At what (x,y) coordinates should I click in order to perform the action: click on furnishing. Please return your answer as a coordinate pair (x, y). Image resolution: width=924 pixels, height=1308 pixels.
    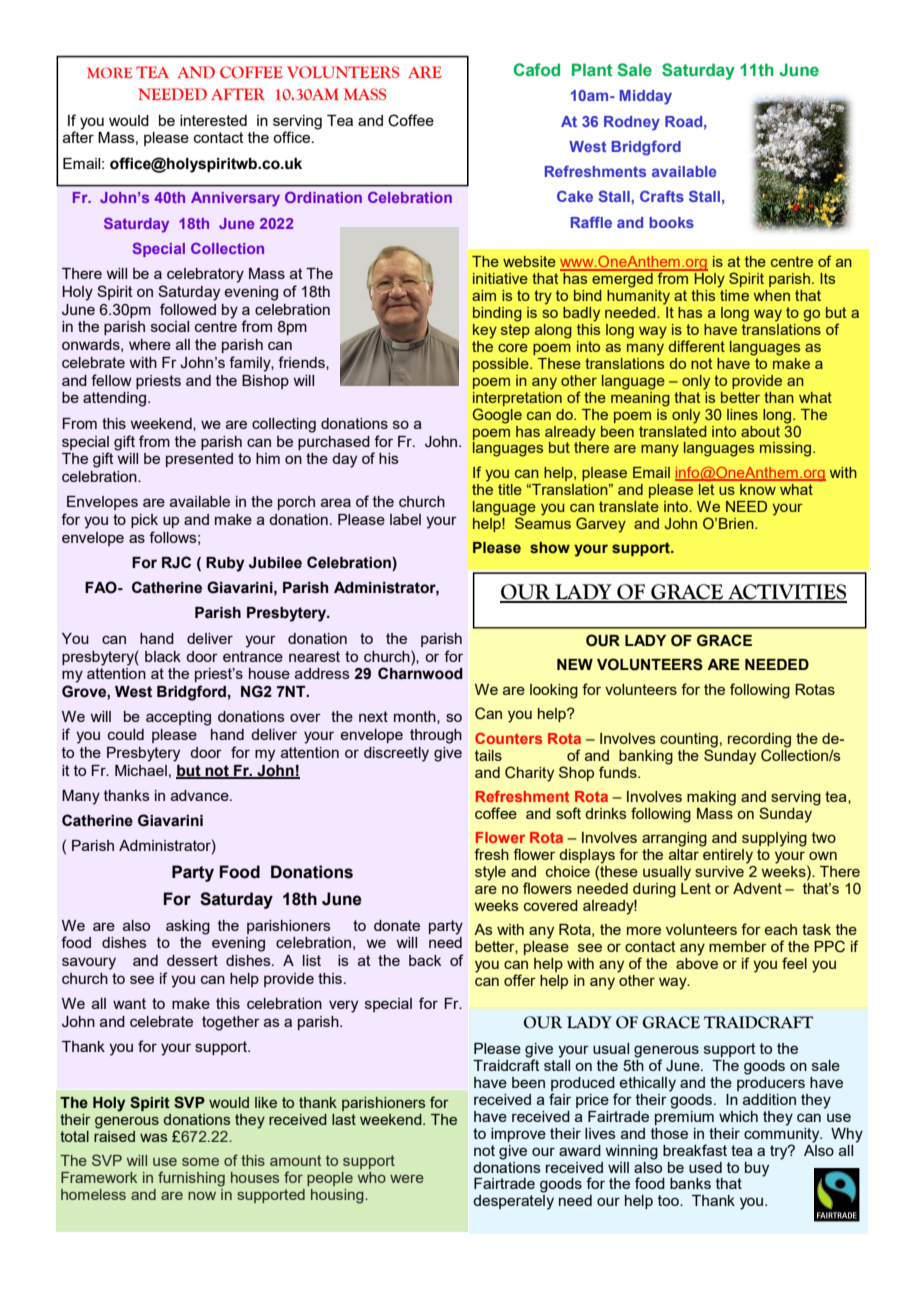
    Looking at the image, I should click on (191, 1179).
